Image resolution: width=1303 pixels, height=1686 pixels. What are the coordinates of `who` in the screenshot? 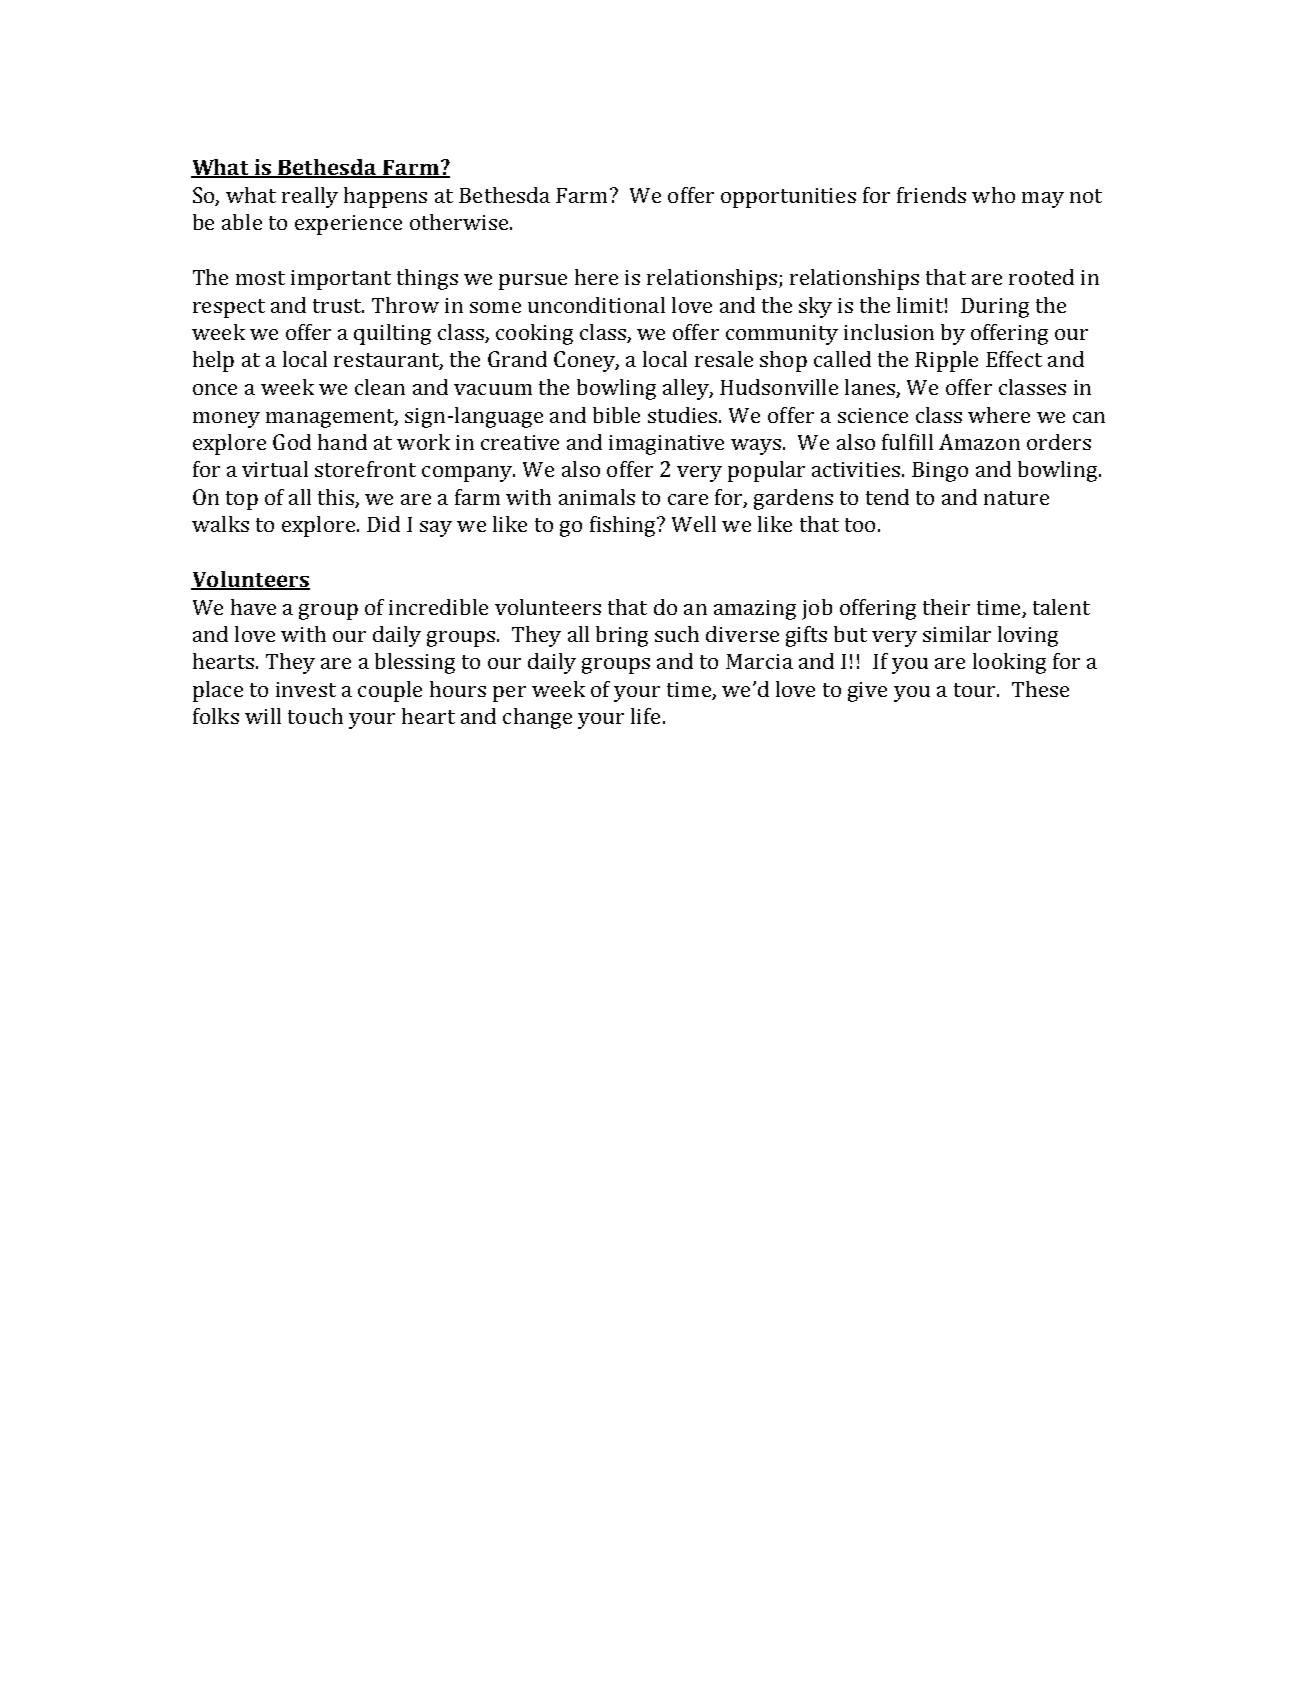 It's located at (993, 195).
